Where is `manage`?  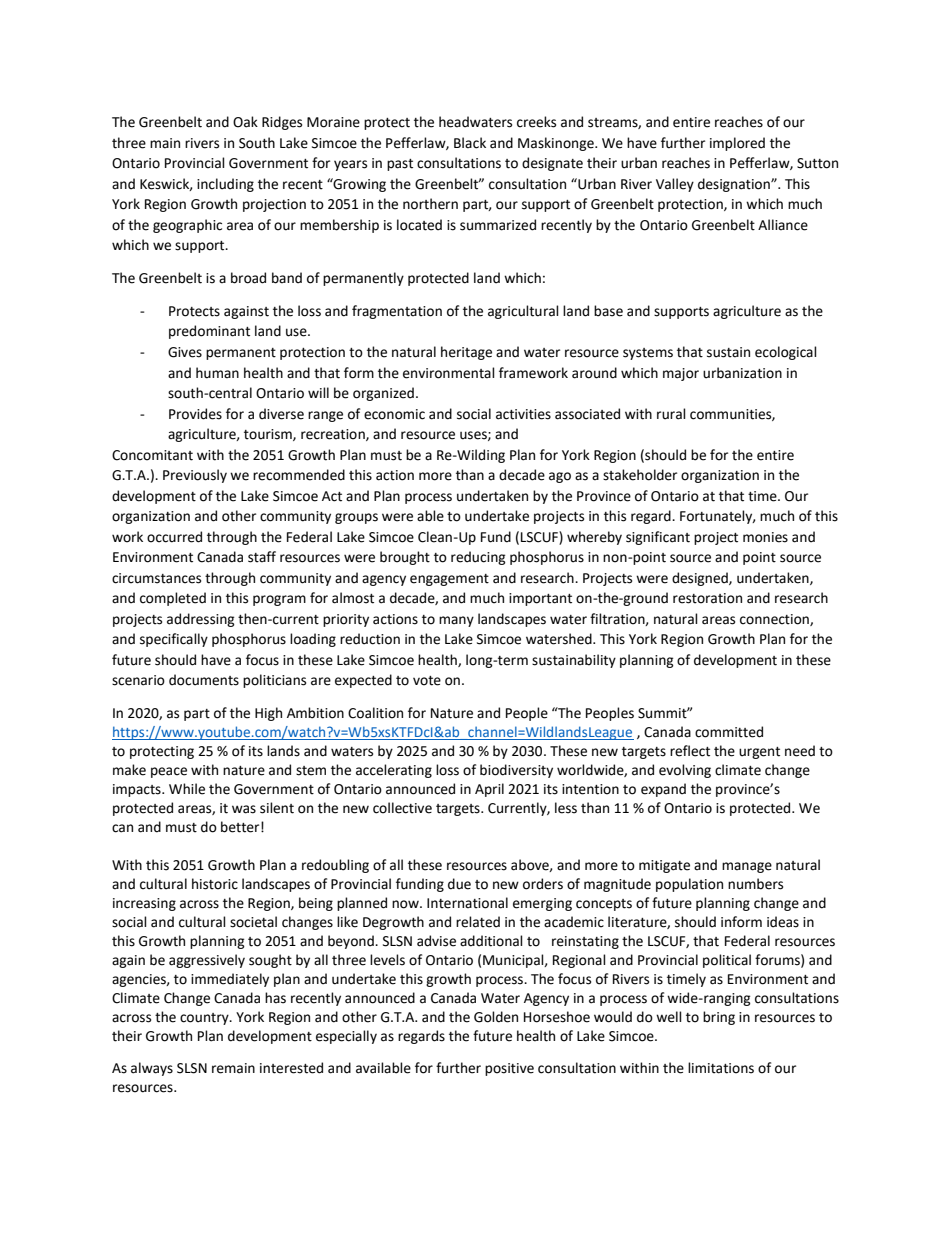 manage is located at coordinates (747, 867).
